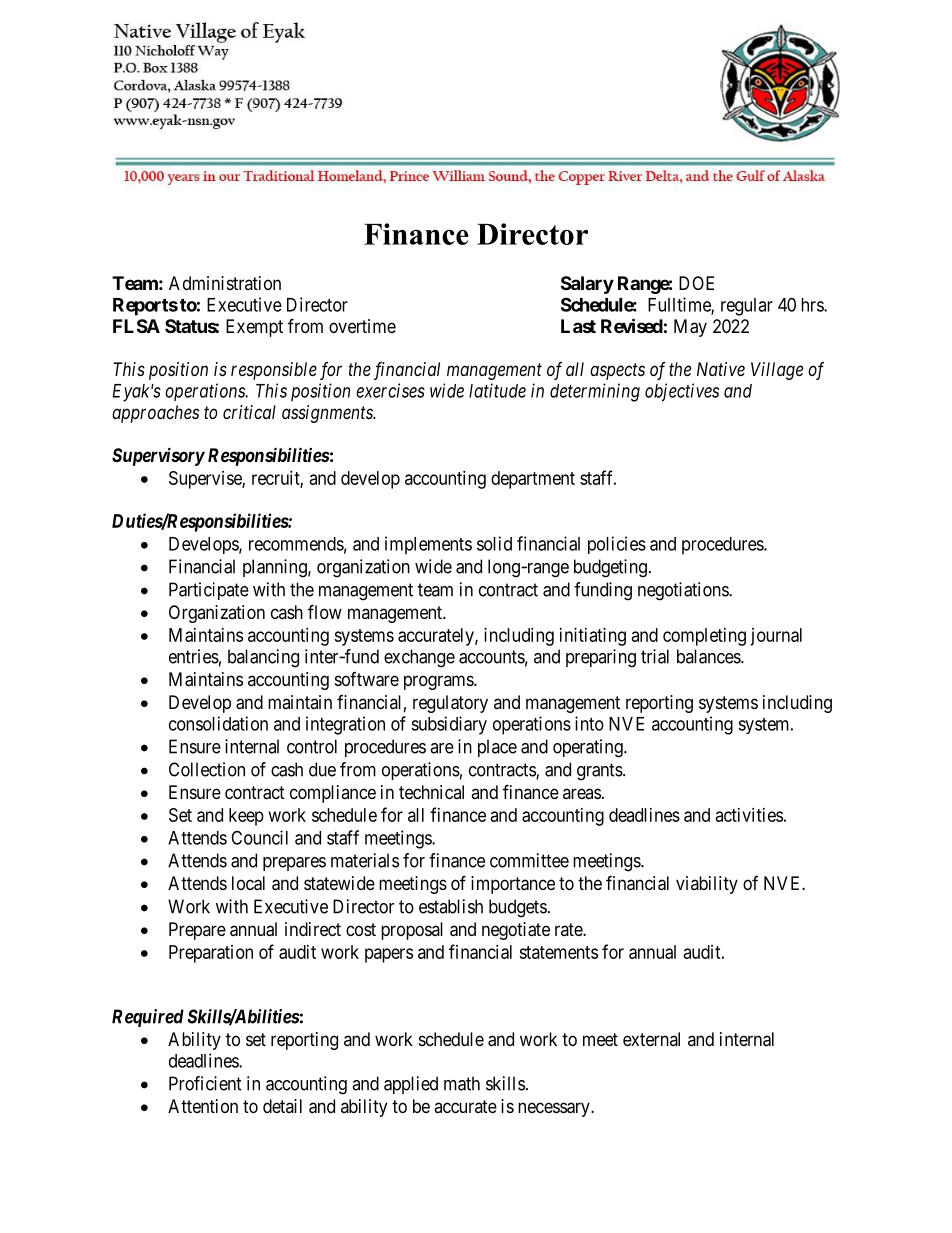 This image has width=952, height=1233. I want to click on activities, so click(749, 815).
